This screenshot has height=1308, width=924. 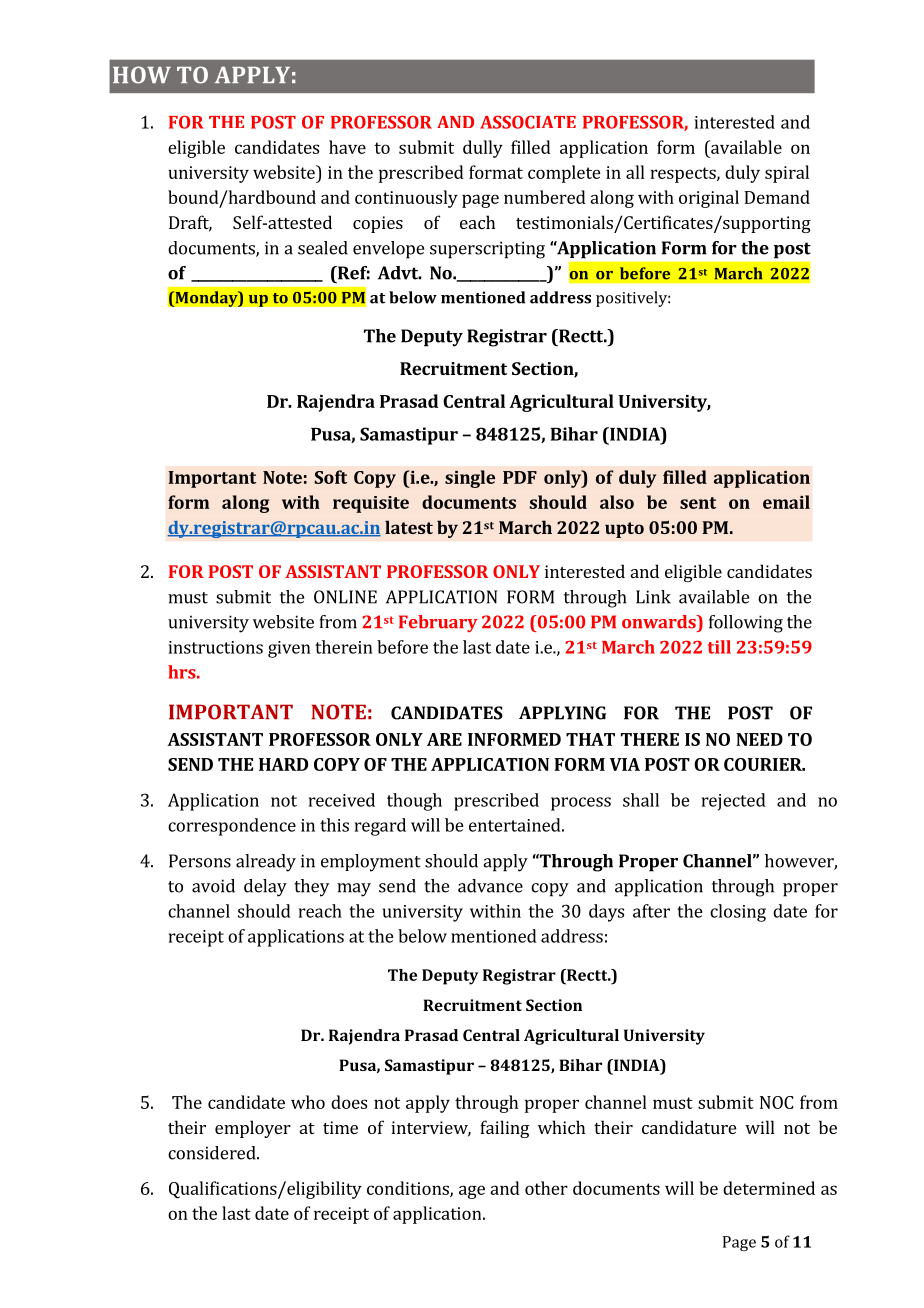 What do you see at coordinates (438, 623) in the screenshot?
I see `February` at bounding box center [438, 623].
